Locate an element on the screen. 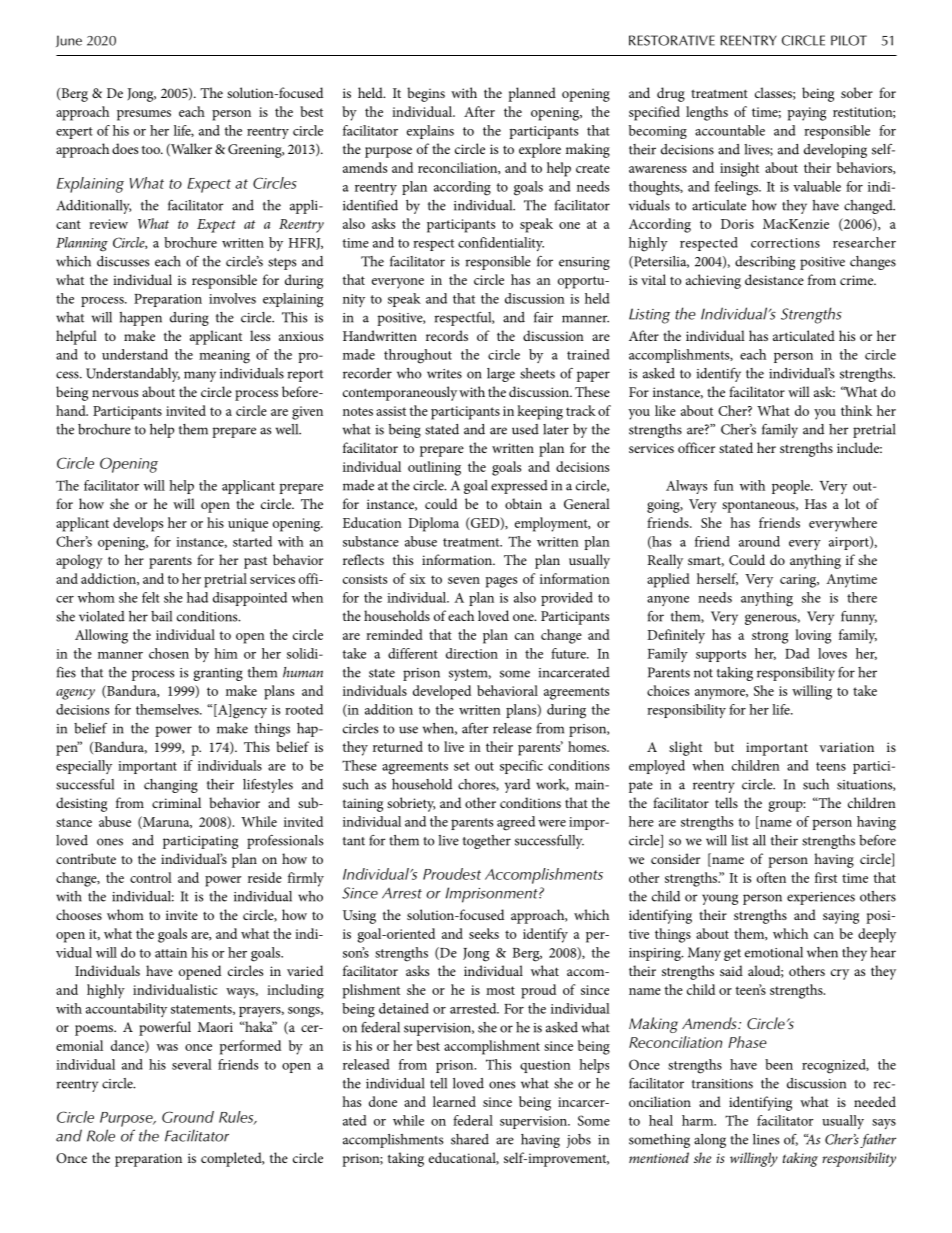  changing is located at coordinates (171, 786).
